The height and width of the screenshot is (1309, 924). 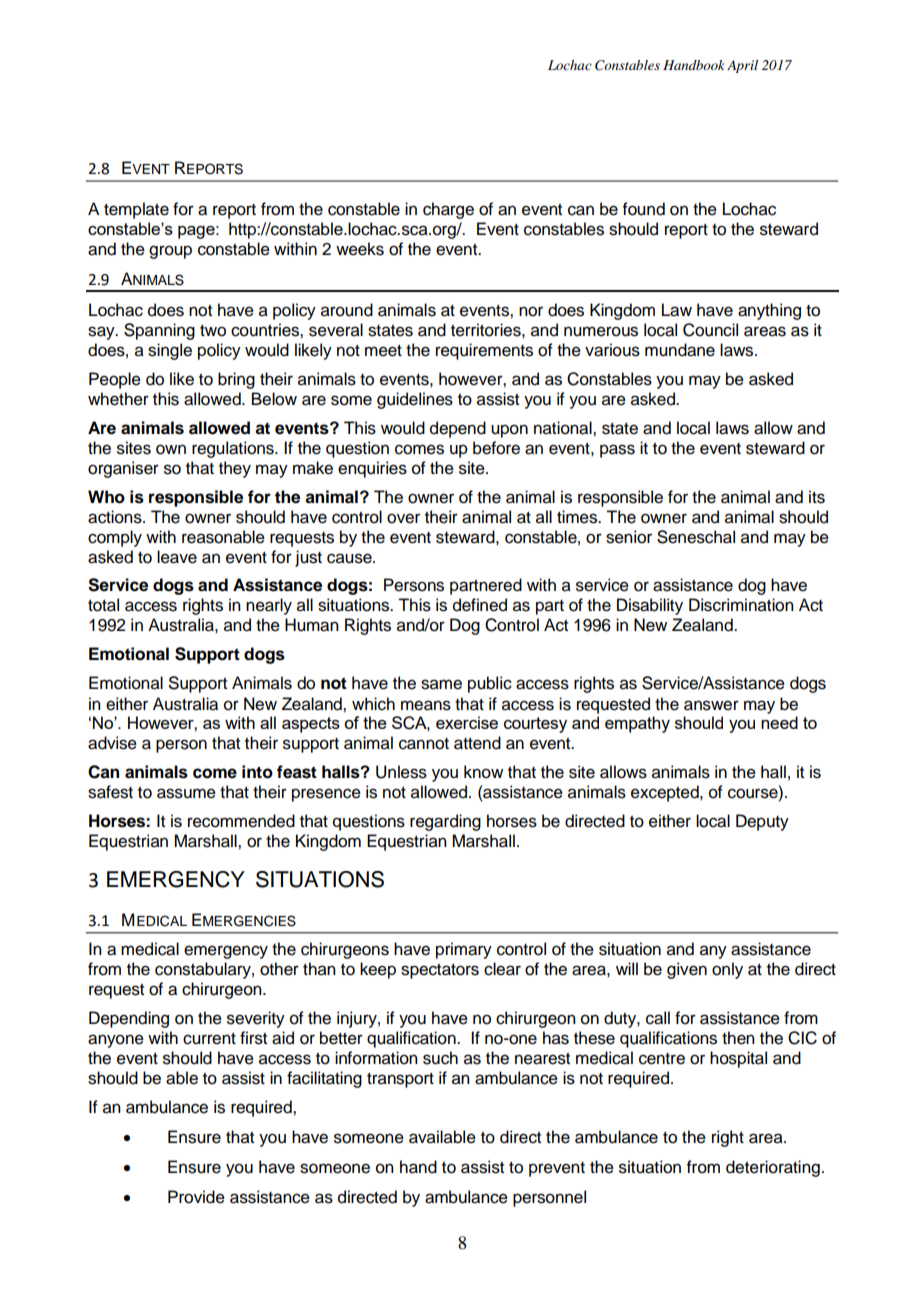 I want to click on over, so click(x=403, y=518).
